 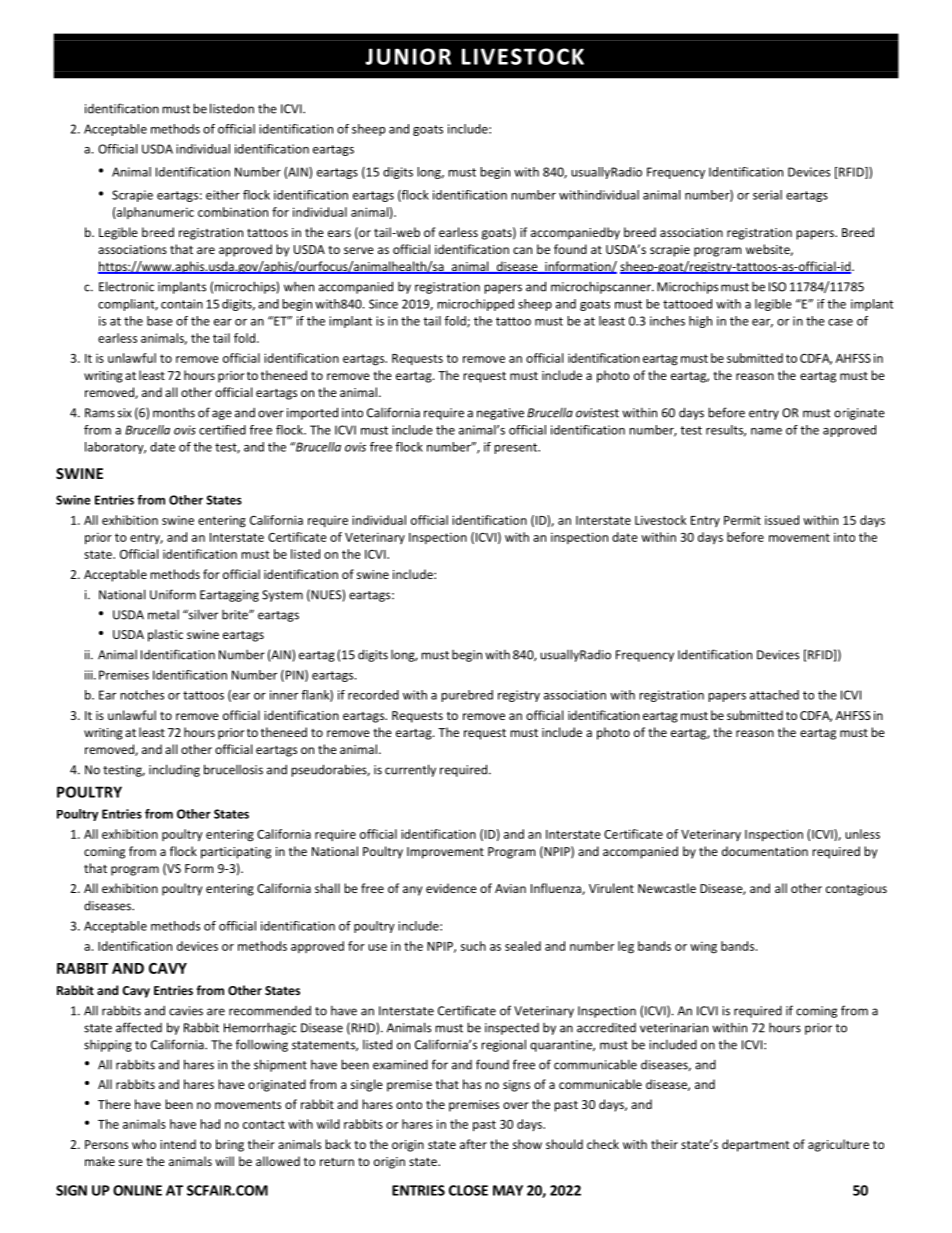 I want to click on either, so click(x=223, y=195).
